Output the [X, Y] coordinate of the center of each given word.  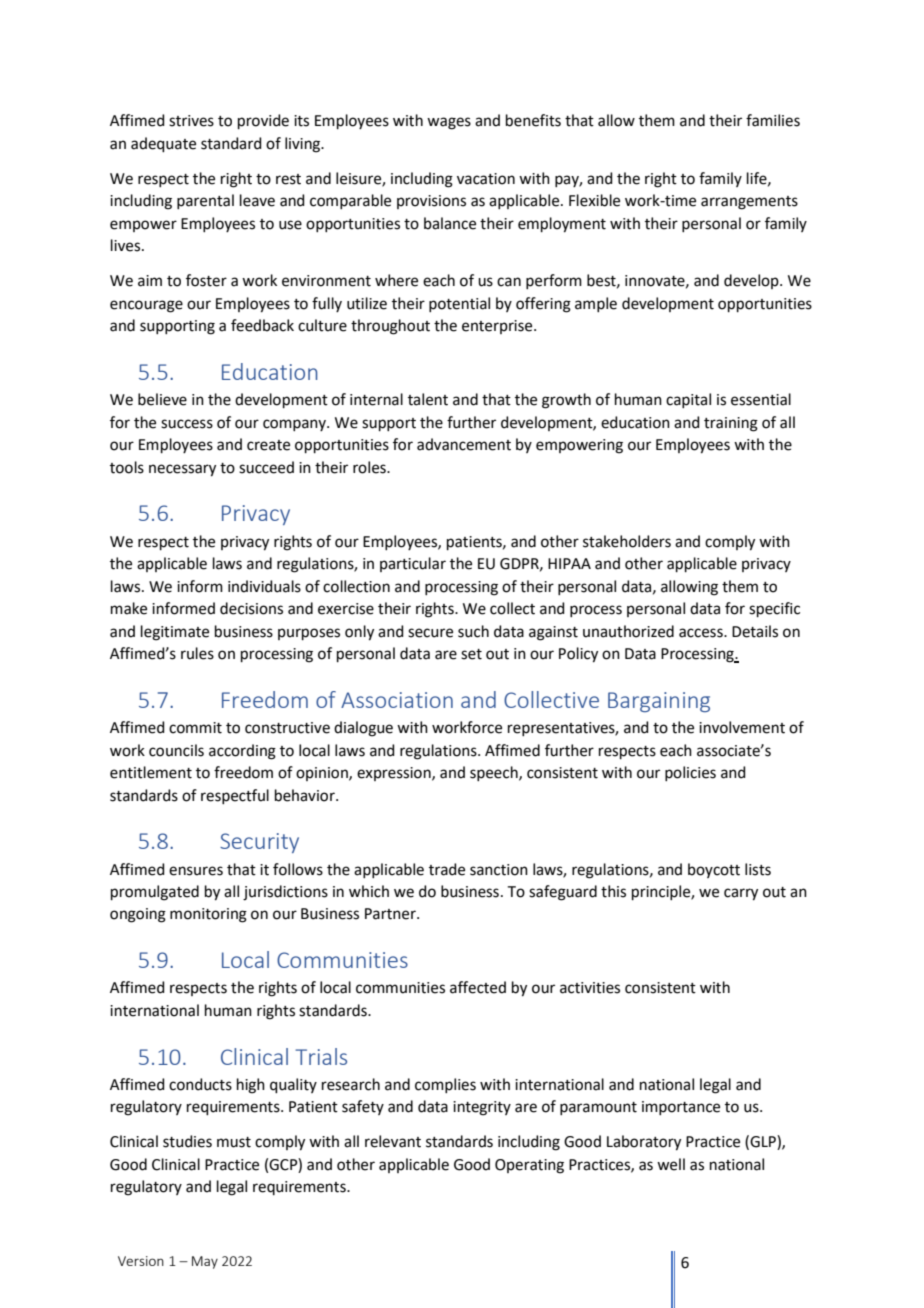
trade [447, 869]
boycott [714, 870]
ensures [196, 871]
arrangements [749, 203]
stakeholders [627, 541]
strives [191, 121]
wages [449, 123]
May [205, 1262]
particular [413, 564]
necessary [182, 470]
